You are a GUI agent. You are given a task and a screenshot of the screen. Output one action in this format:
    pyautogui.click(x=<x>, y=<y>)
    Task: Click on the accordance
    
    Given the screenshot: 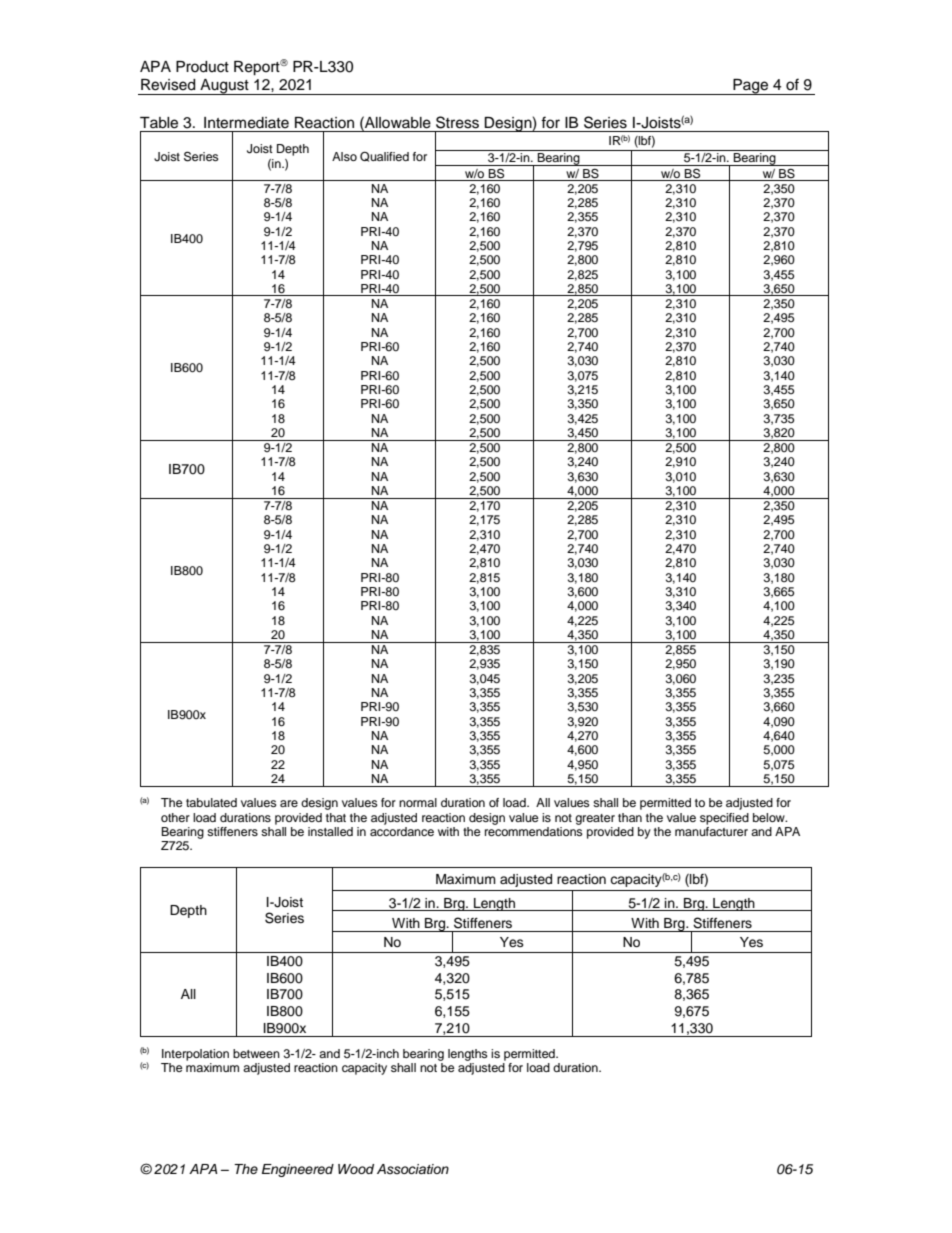 What is the action you would take?
    pyautogui.click(x=402, y=831)
